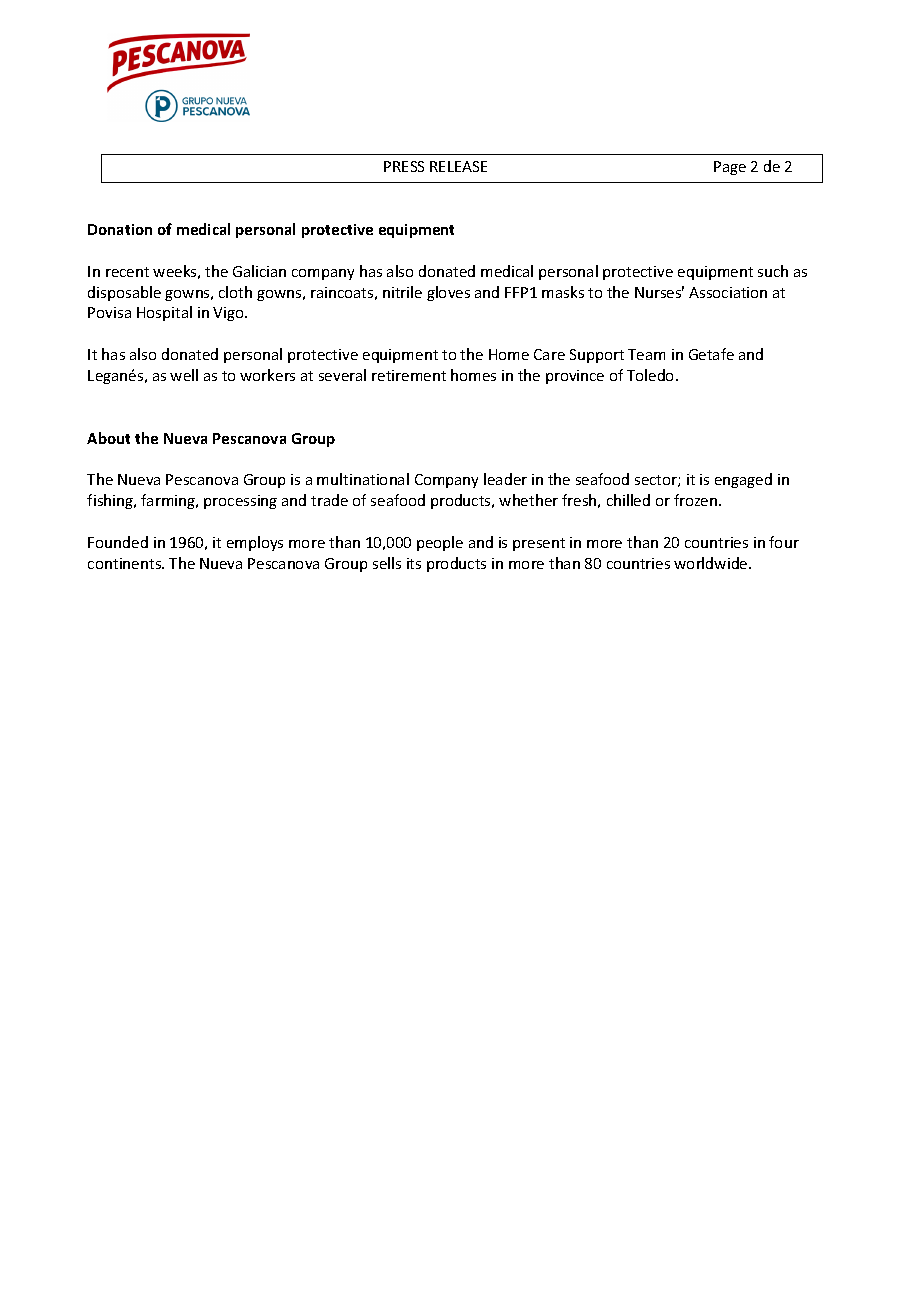 The image size is (924, 1308). Describe the element at coordinates (730, 168) in the page. I see `Page` at that location.
